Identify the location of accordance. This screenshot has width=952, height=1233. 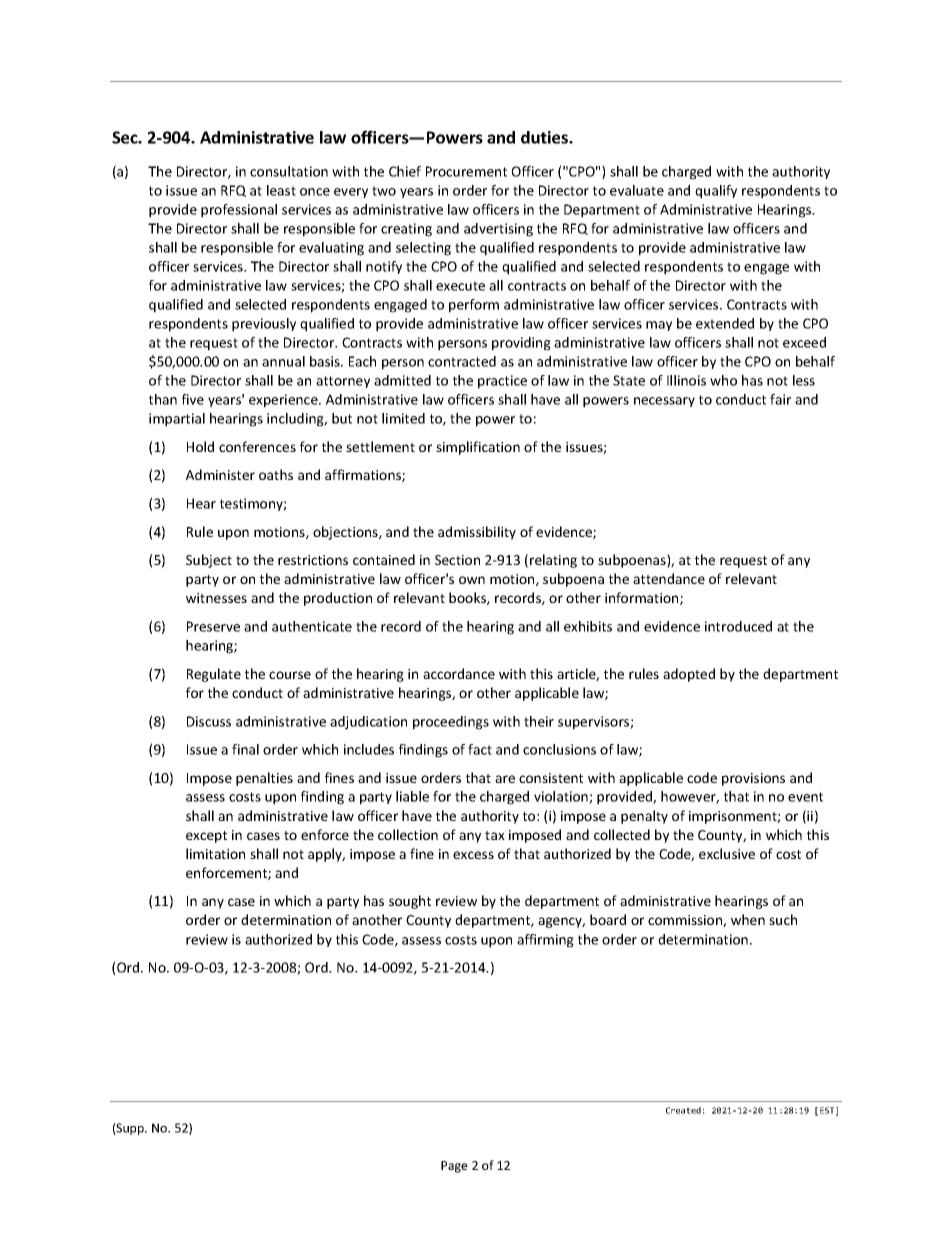
(459, 673).
